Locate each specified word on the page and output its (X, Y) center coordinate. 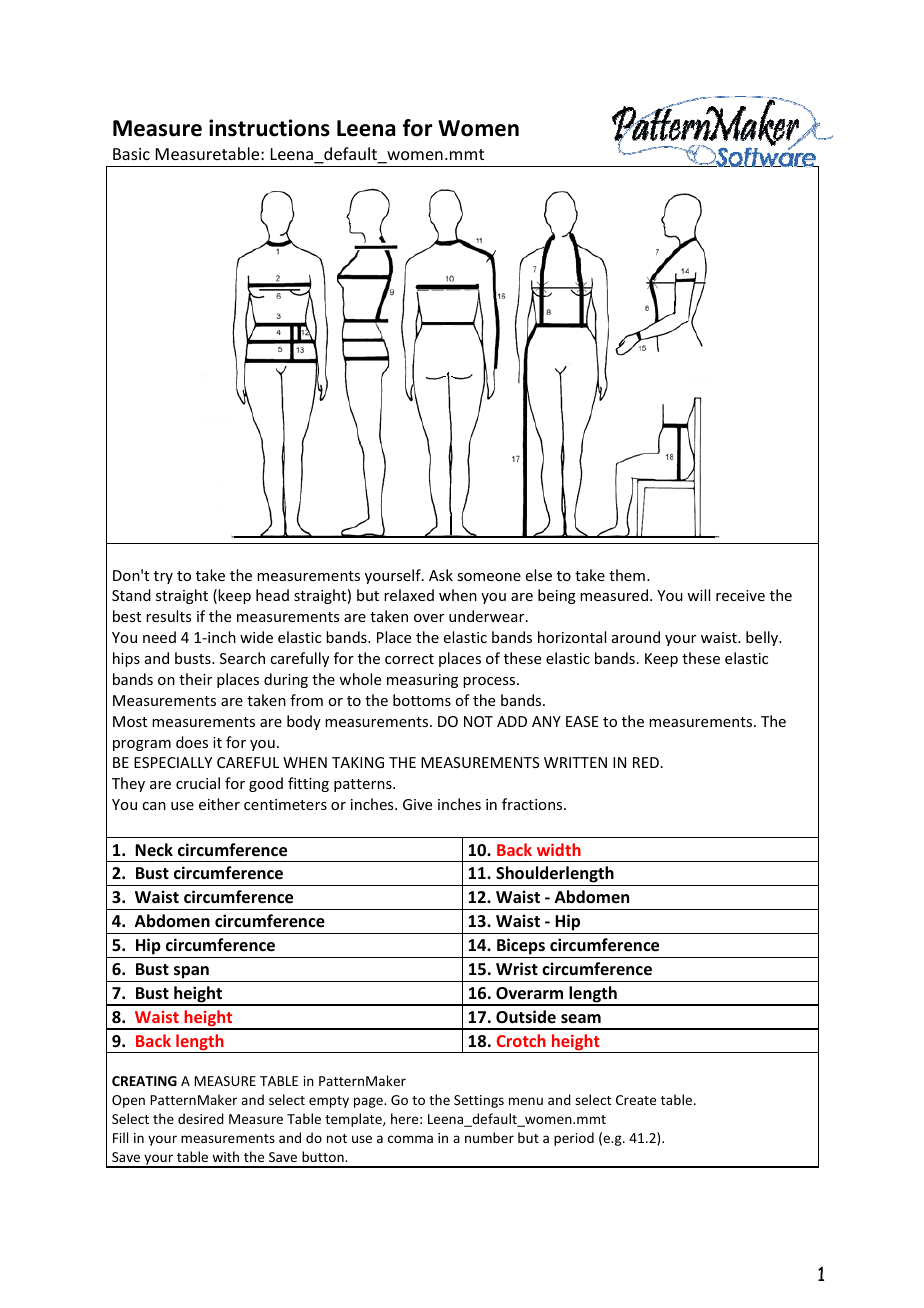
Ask (441, 575)
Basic (131, 154)
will (698, 595)
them (627, 575)
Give (417, 804)
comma (410, 1139)
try (163, 577)
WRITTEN (575, 762)
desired (201, 1118)
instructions (269, 128)
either (219, 804)
